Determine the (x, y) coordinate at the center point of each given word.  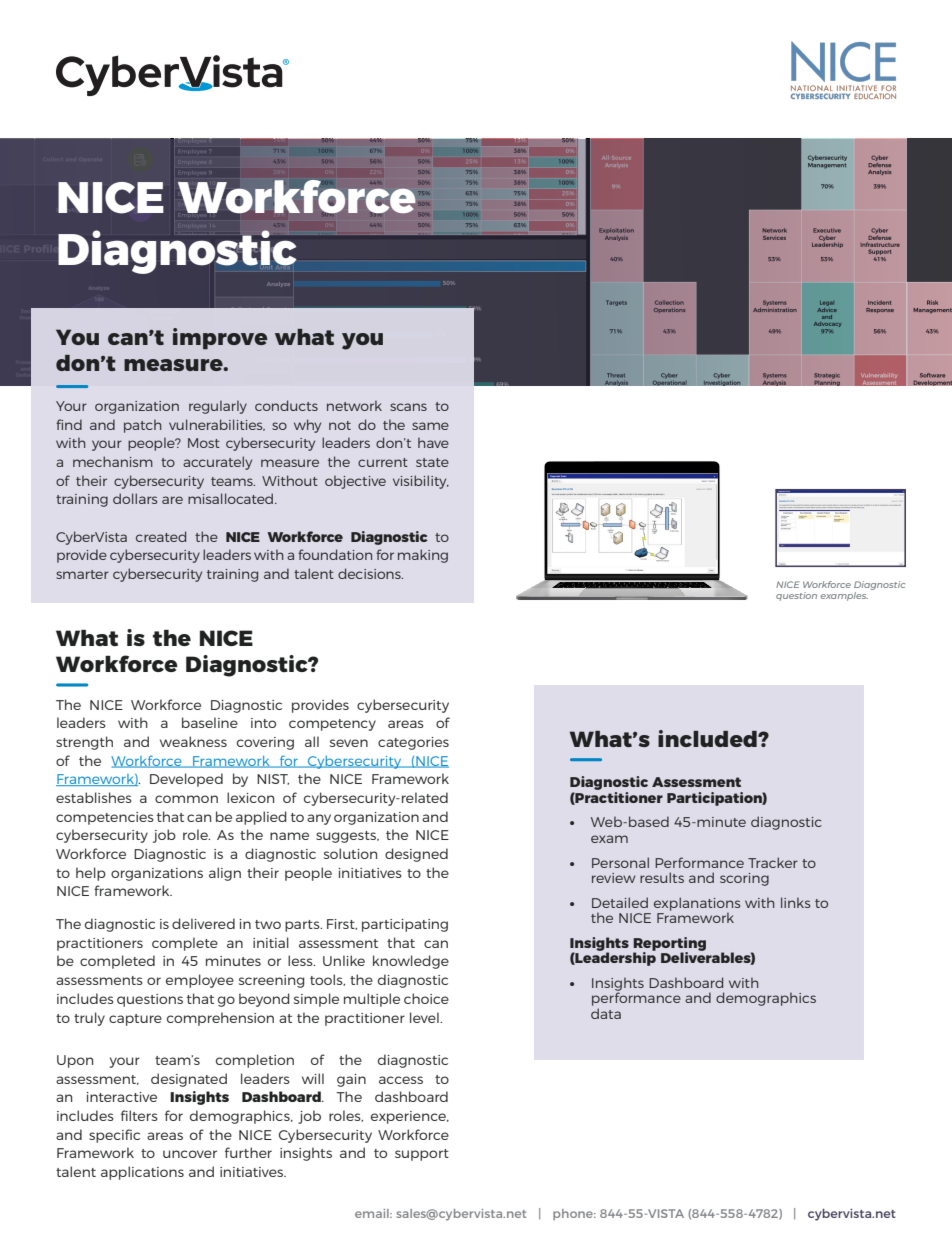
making (423, 556)
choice (426, 998)
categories (413, 743)
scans (408, 407)
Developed (186, 780)
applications (142, 1173)
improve (220, 339)
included (708, 738)
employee (200, 981)
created (161, 536)
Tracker (773, 862)
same (430, 426)
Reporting (669, 945)
